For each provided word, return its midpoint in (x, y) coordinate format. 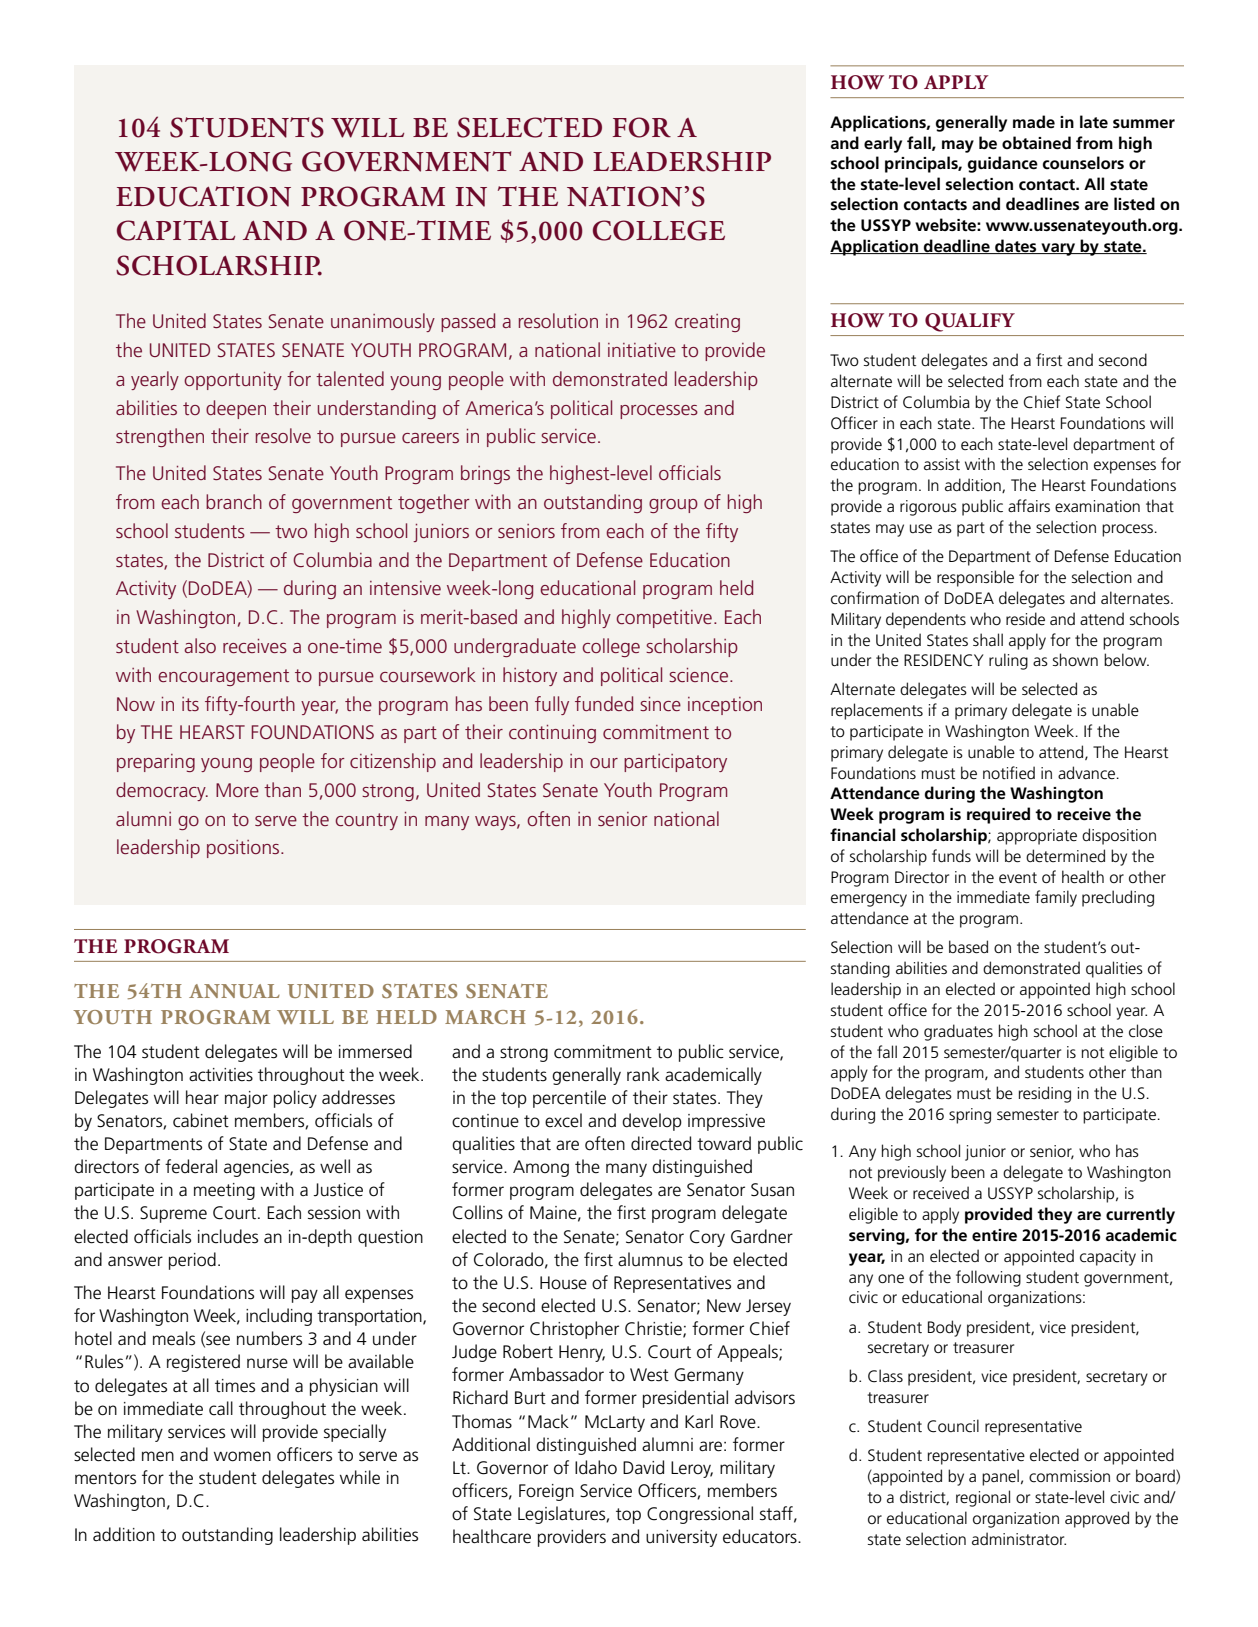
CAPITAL (176, 230)
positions (244, 849)
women (242, 1456)
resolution (558, 320)
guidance (1003, 164)
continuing (552, 734)
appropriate (1037, 837)
